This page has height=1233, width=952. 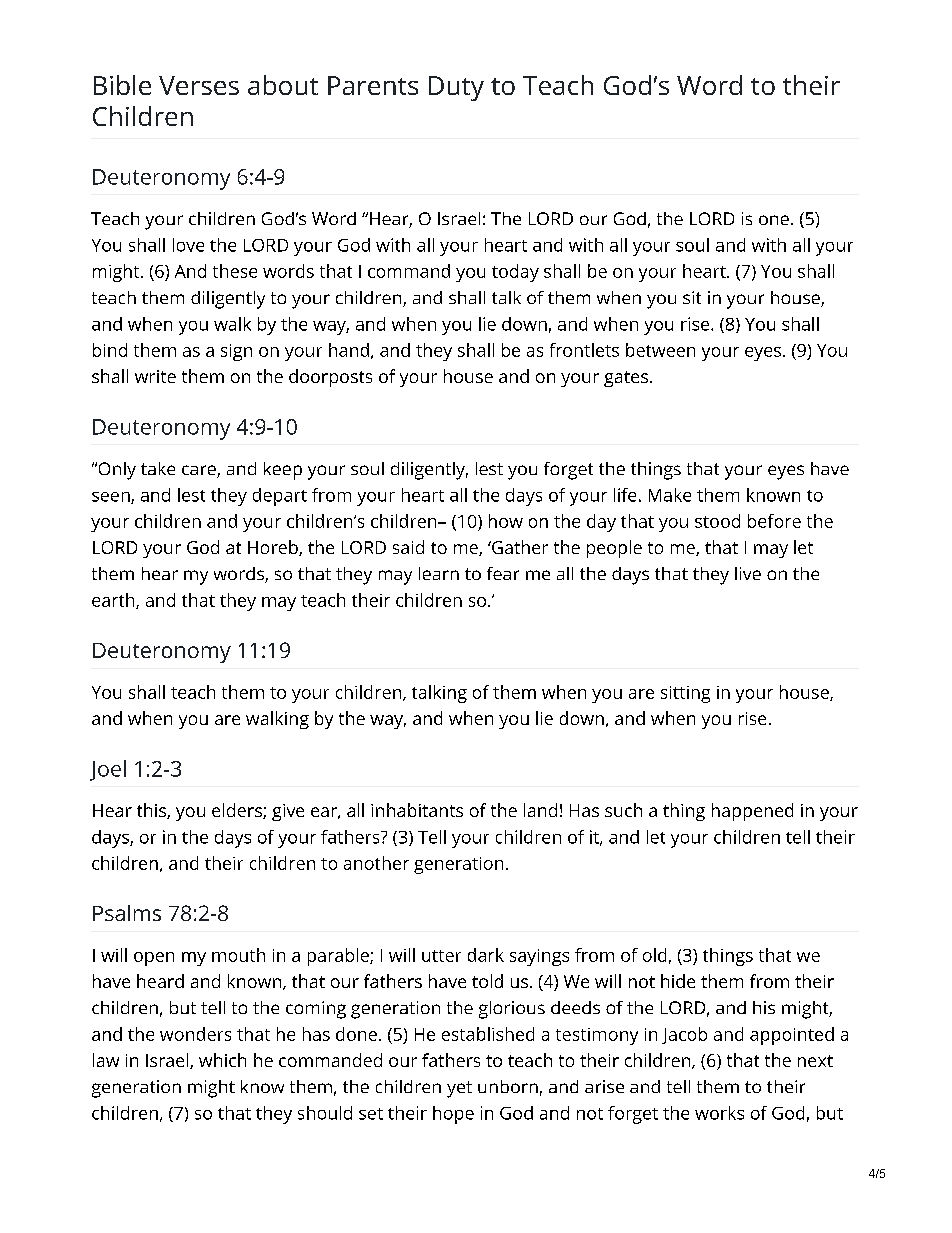 What do you see at coordinates (752, 812) in the page?
I see `happened` at bounding box center [752, 812].
